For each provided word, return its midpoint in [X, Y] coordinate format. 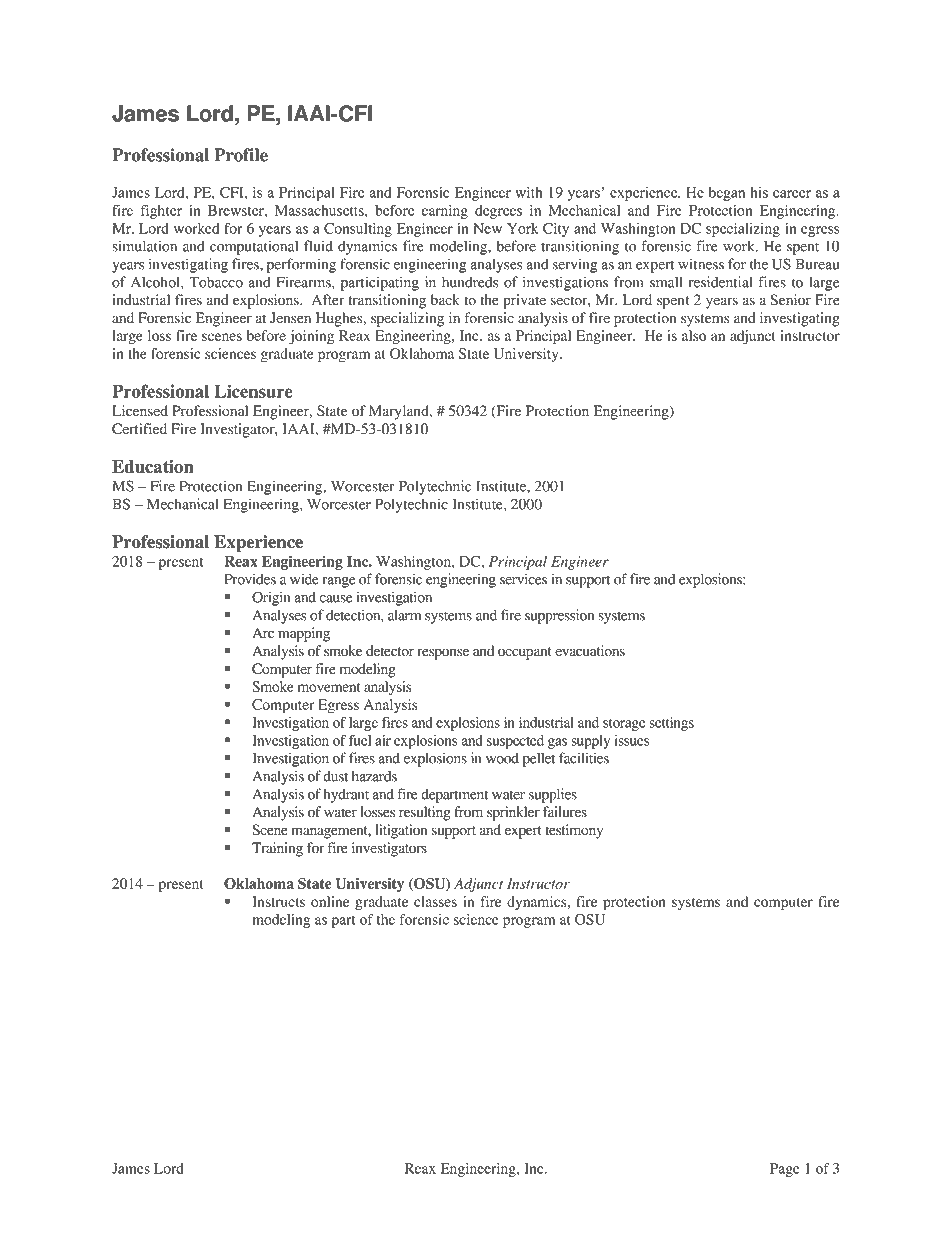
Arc [263, 632]
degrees [498, 212]
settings [671, 724]
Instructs [278, 901]
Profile [241, 155]
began [727, 193]
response [443, 654]
